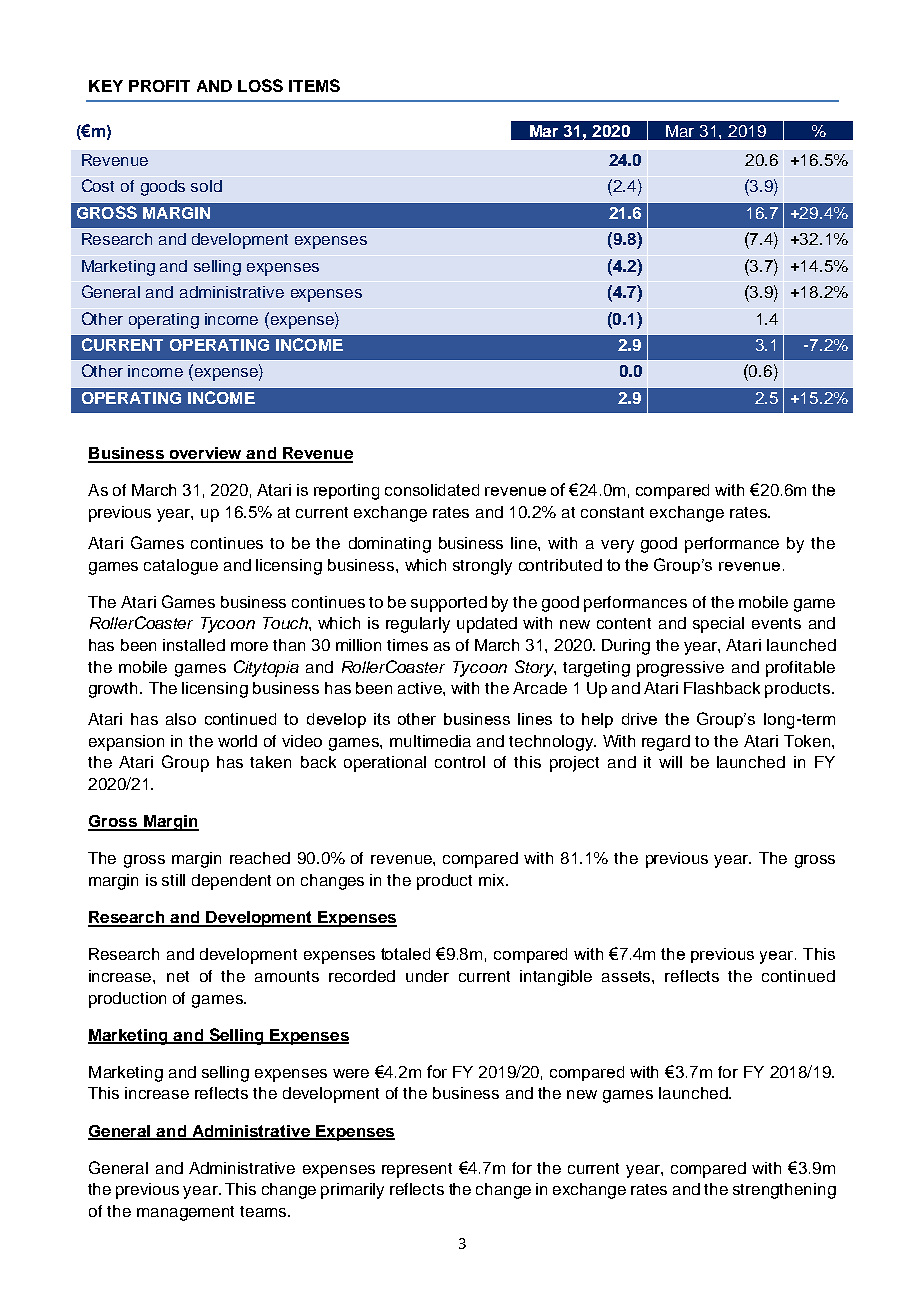  Describe the element at coordinates (784, 1191) in the page. I see `strengthening` at that location.
